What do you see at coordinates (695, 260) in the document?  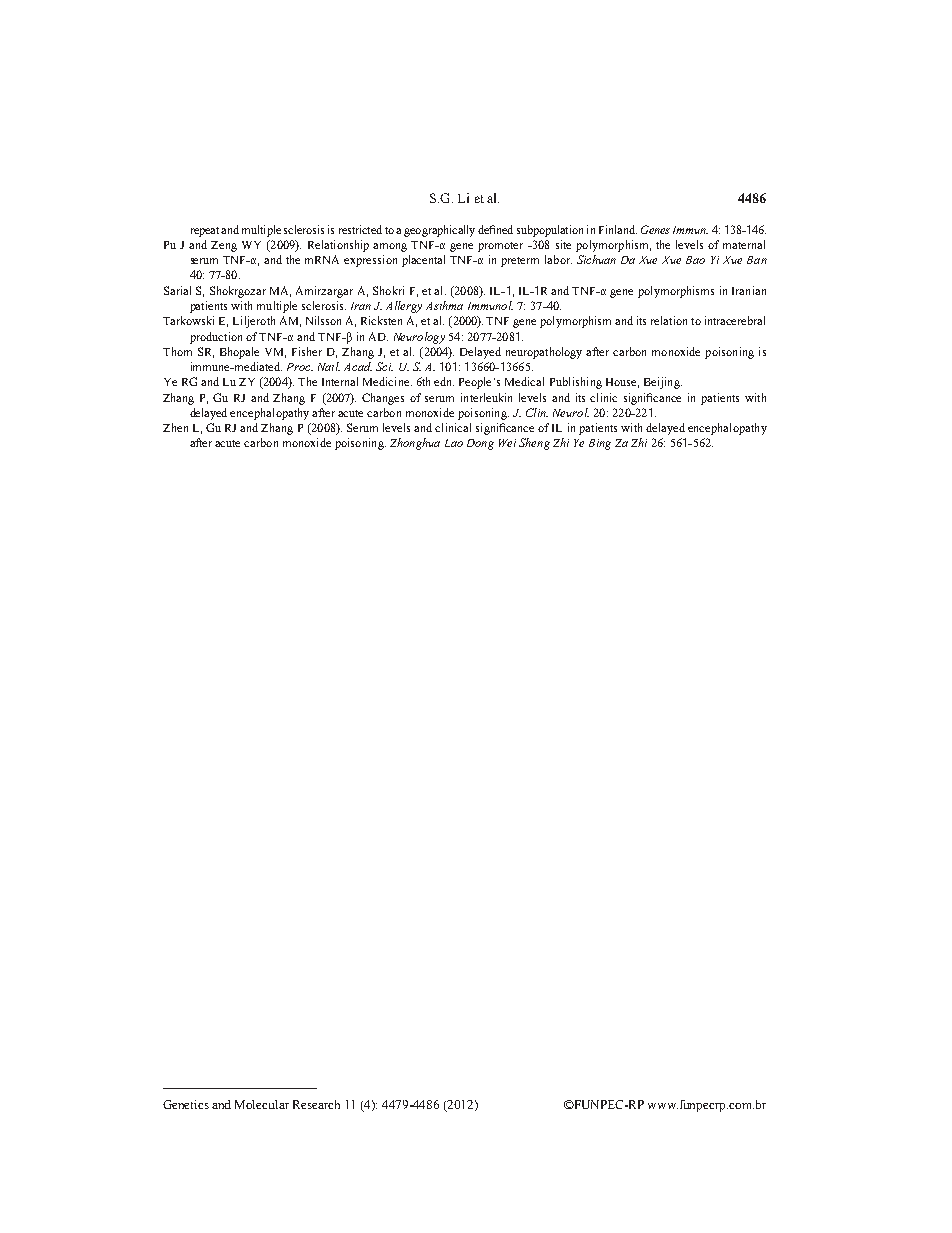 I see `Bao` at bounding box center [695, 260].
